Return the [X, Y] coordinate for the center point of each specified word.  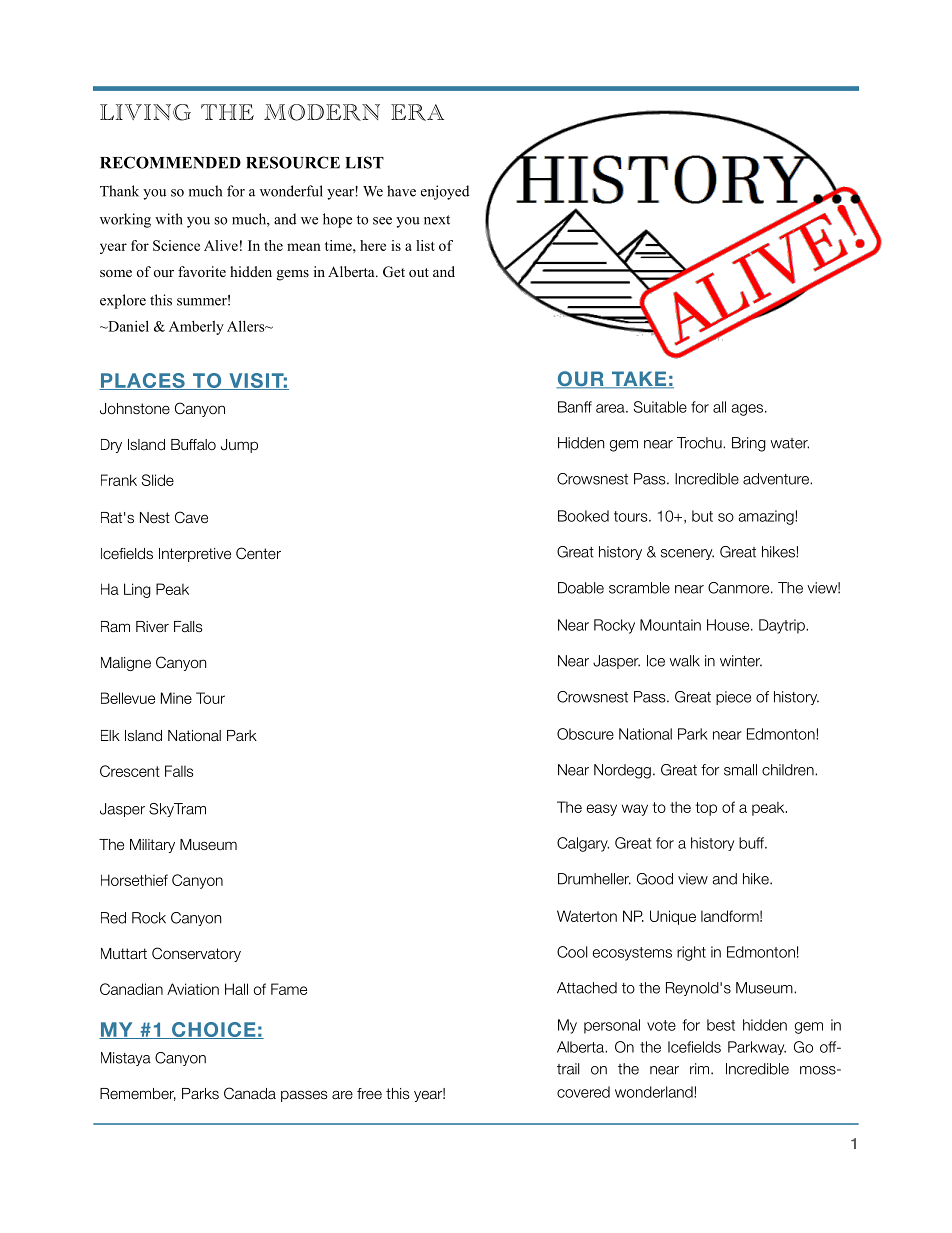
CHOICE [213, 1030]
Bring [749, 444]
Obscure [585, 734]
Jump [239, 446]
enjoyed [445, 192]
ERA [417, 112]
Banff [575, 407]
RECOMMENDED [170, 162]
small [740, 770]
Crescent [130, 771]
